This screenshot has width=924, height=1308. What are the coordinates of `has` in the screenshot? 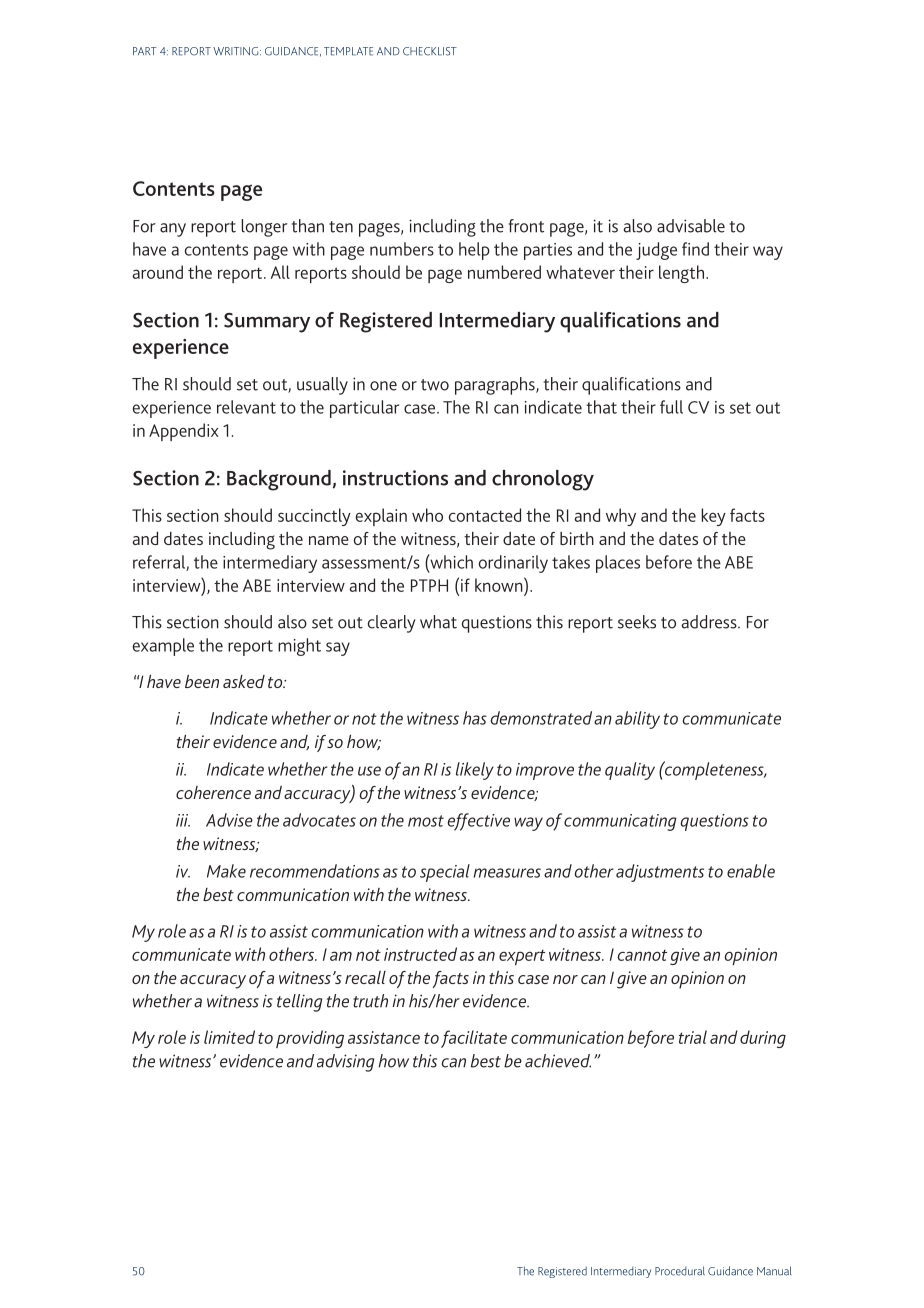 It's located at (475, 718).
